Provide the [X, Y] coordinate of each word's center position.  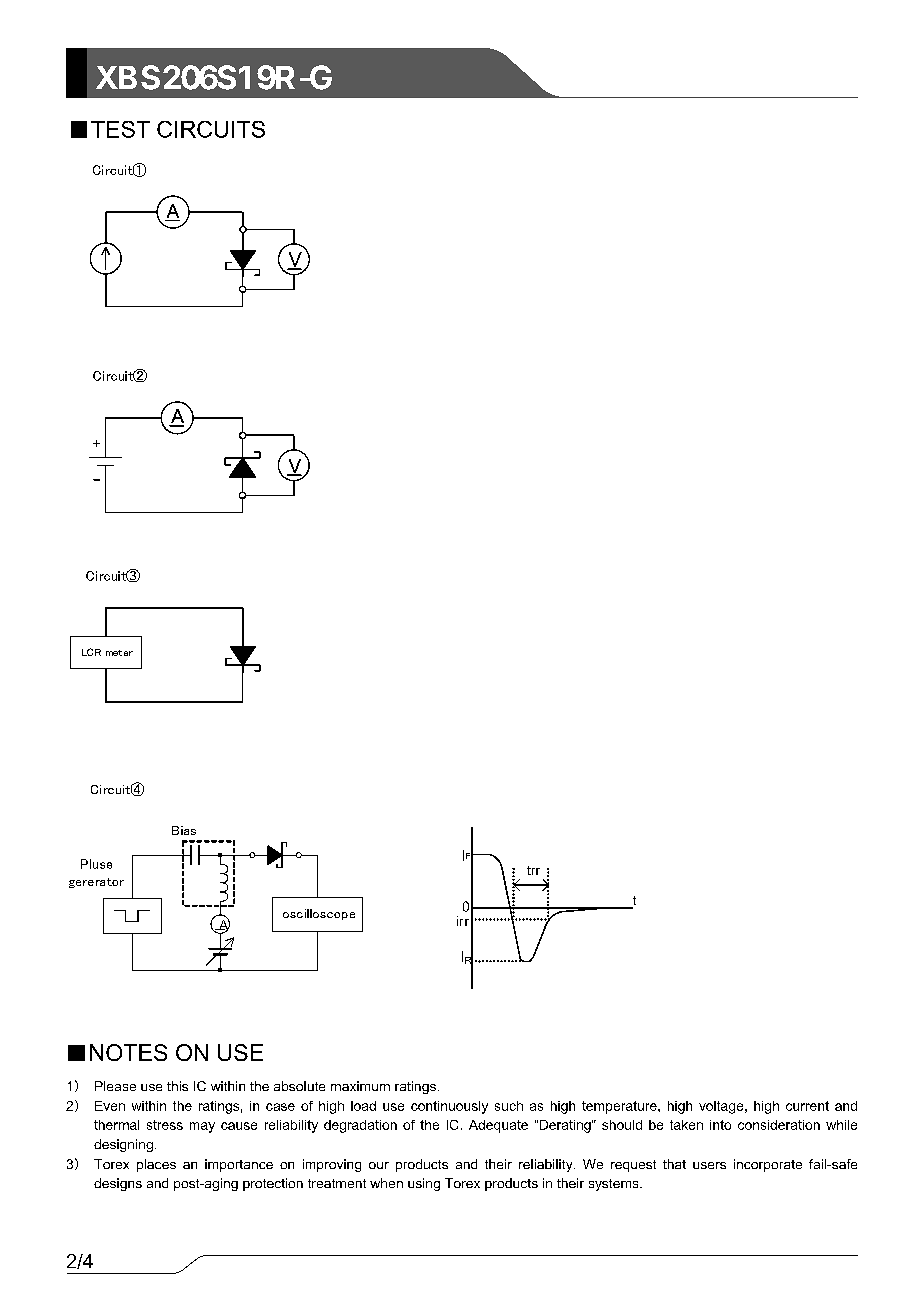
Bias [184, 830]
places [156, 1165]
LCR [91, 652]
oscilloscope [319, 914]
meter [119, 653]
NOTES [128, 1052]
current [807, 1106]
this [177, 1086]
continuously [449, 1107]
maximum [360, 1086]
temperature [620, 1107]
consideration [779, 1125]
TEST [120, 129]
